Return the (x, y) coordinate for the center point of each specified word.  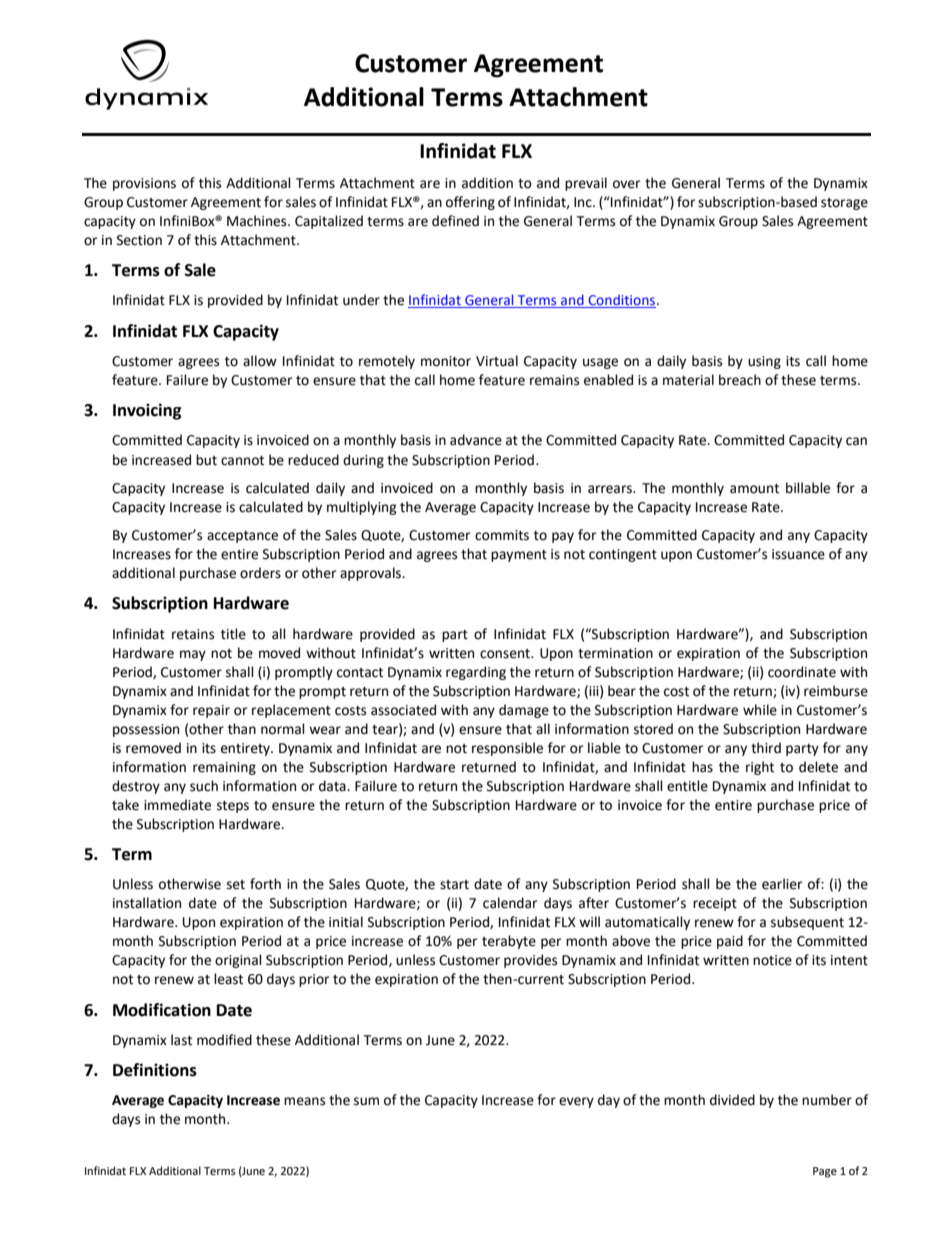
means (304, 1101)
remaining (224, 768)
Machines (258, 221)
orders (260, 573)
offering (470, 203)
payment (519, 556)
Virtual (497, 361)
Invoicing (147, 411)
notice (772, 960)
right (760, 768)
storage (844, 204)
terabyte (509, 942)
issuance (798, 554)
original (238, 961)
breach (740, 380)
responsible (507, 749)
